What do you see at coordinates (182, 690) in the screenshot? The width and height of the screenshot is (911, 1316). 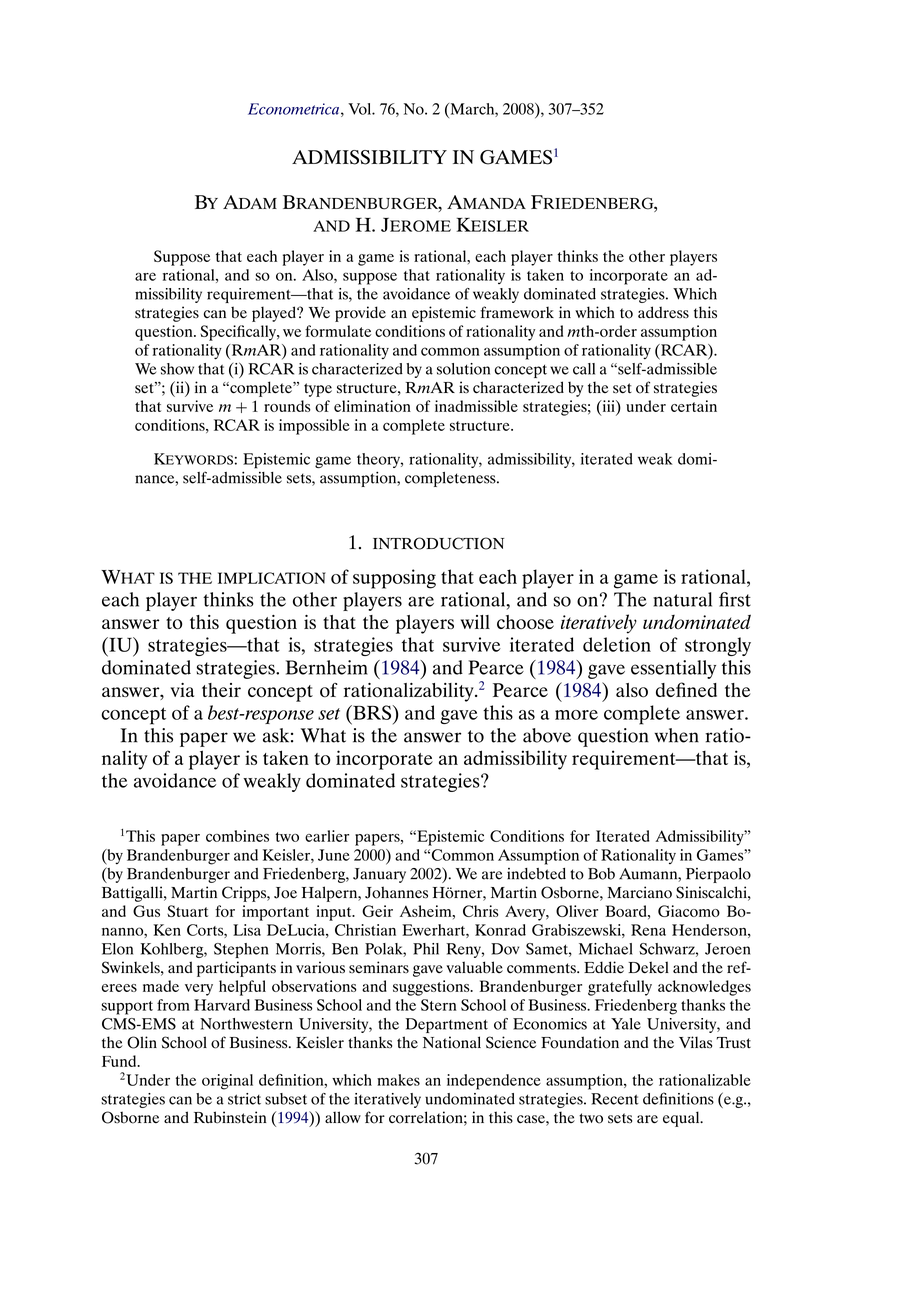 I see `via` at bounding box center [182, 690].
